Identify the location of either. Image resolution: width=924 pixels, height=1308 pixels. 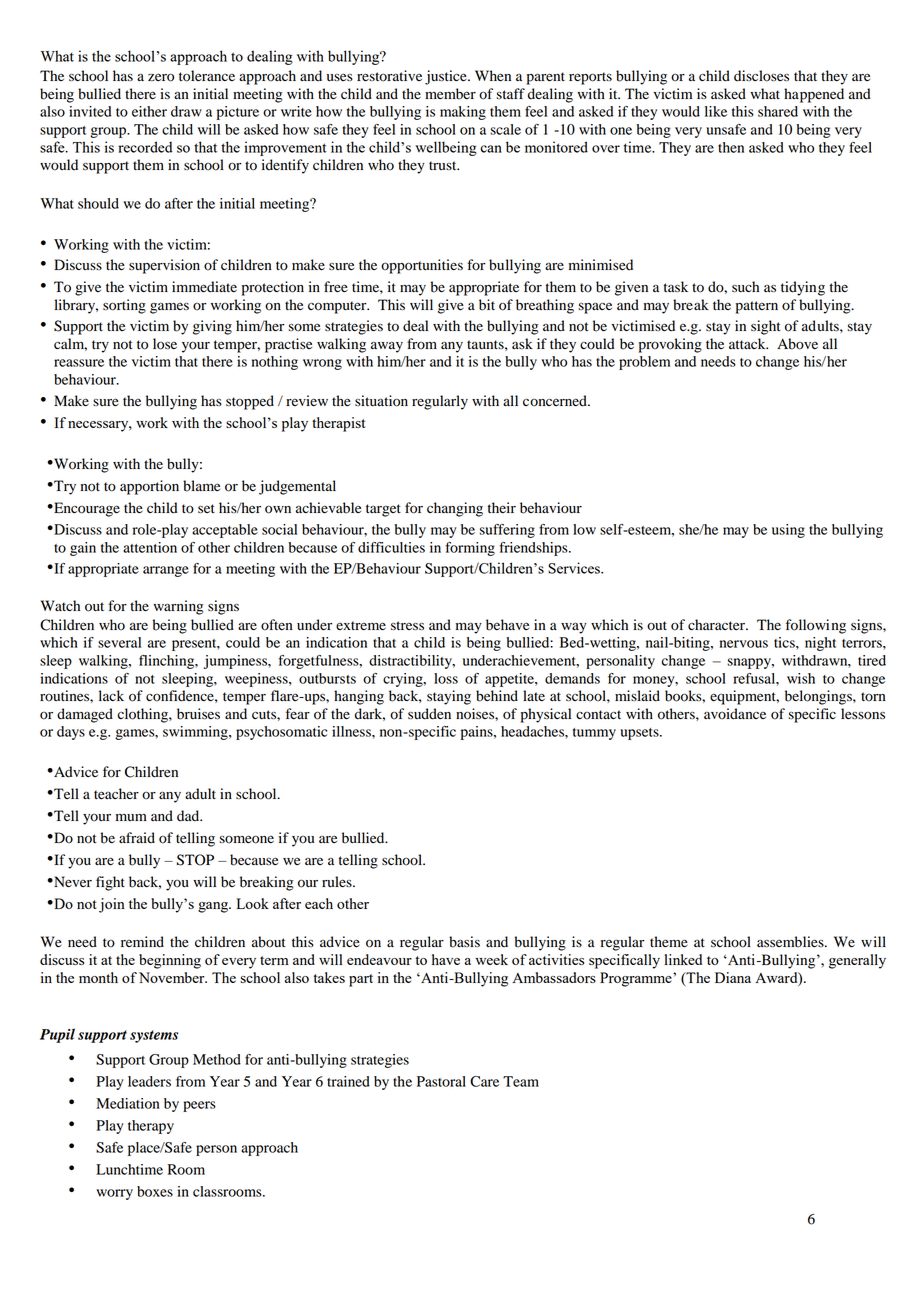
(149, 111).
